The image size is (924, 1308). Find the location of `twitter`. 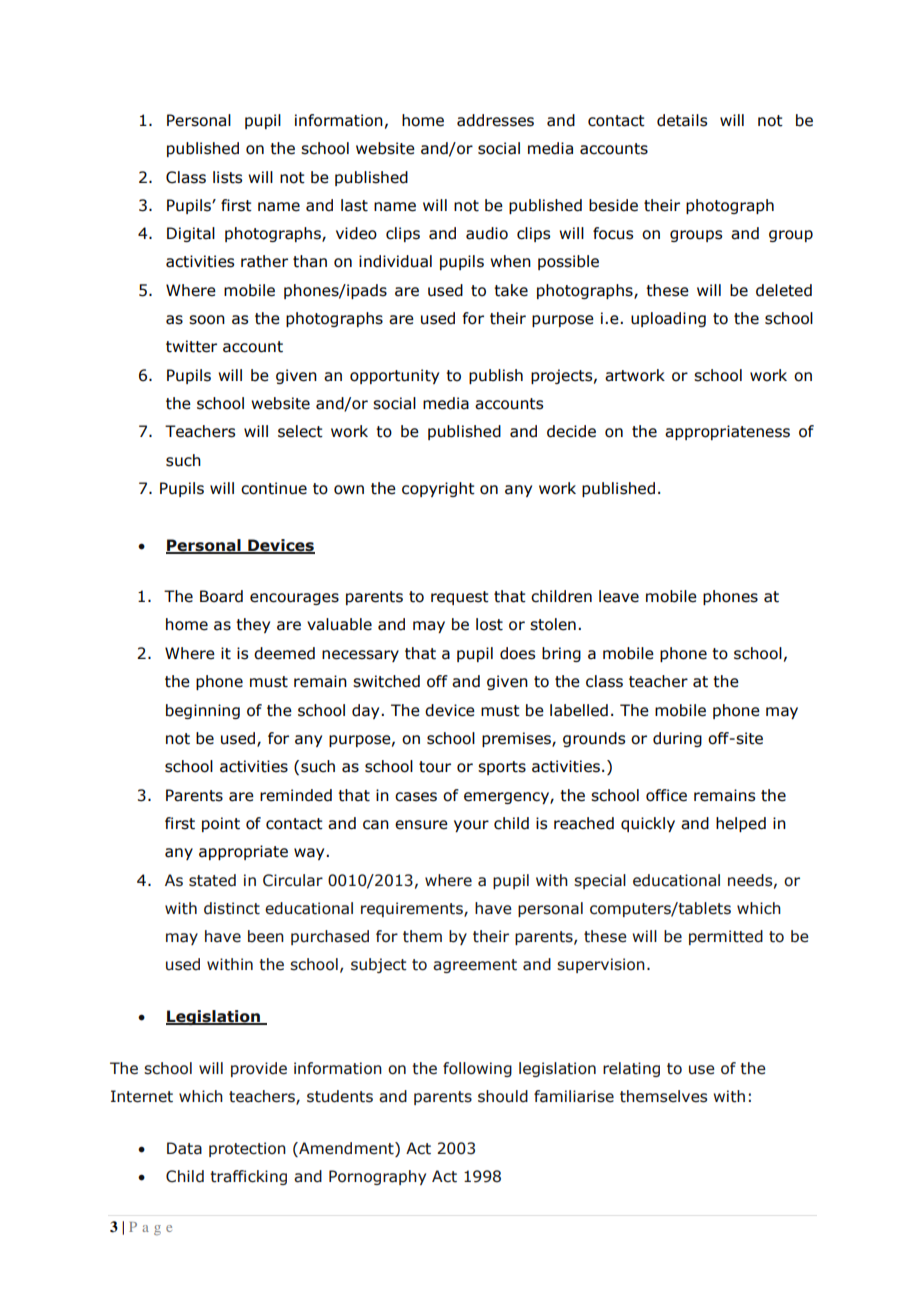

twitter is located at coordinates (191, 346).
